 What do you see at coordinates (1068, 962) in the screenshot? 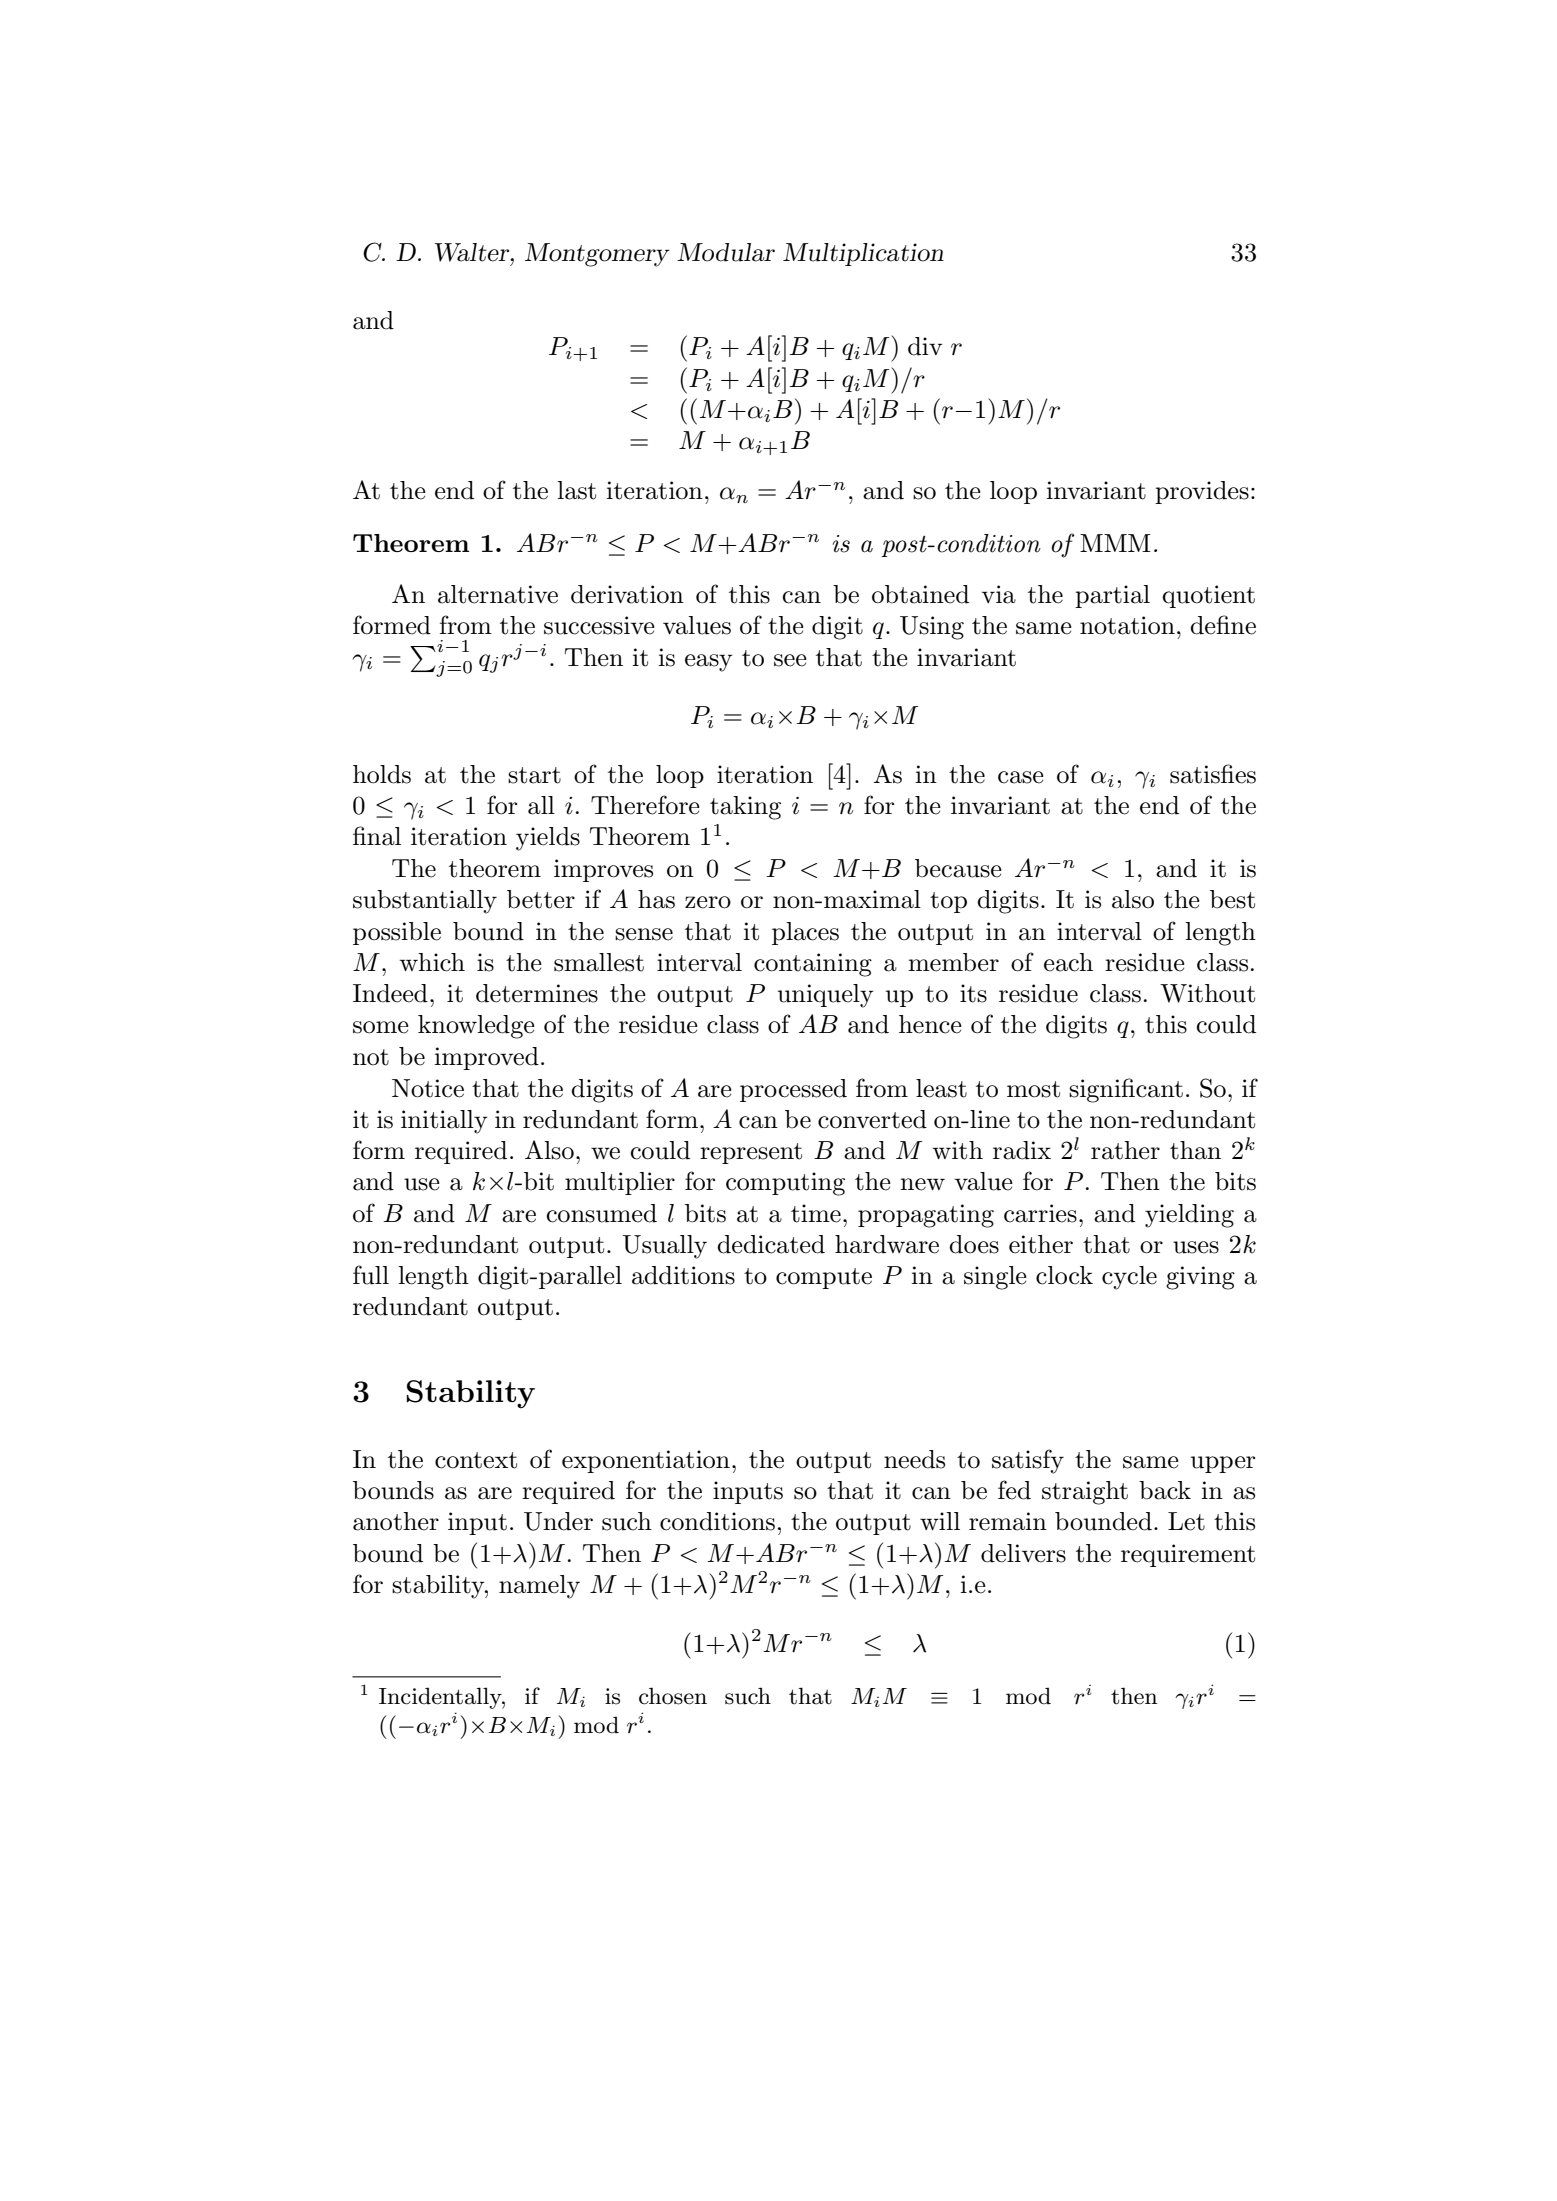
I see `each` at bounding box center [1068, 962].
